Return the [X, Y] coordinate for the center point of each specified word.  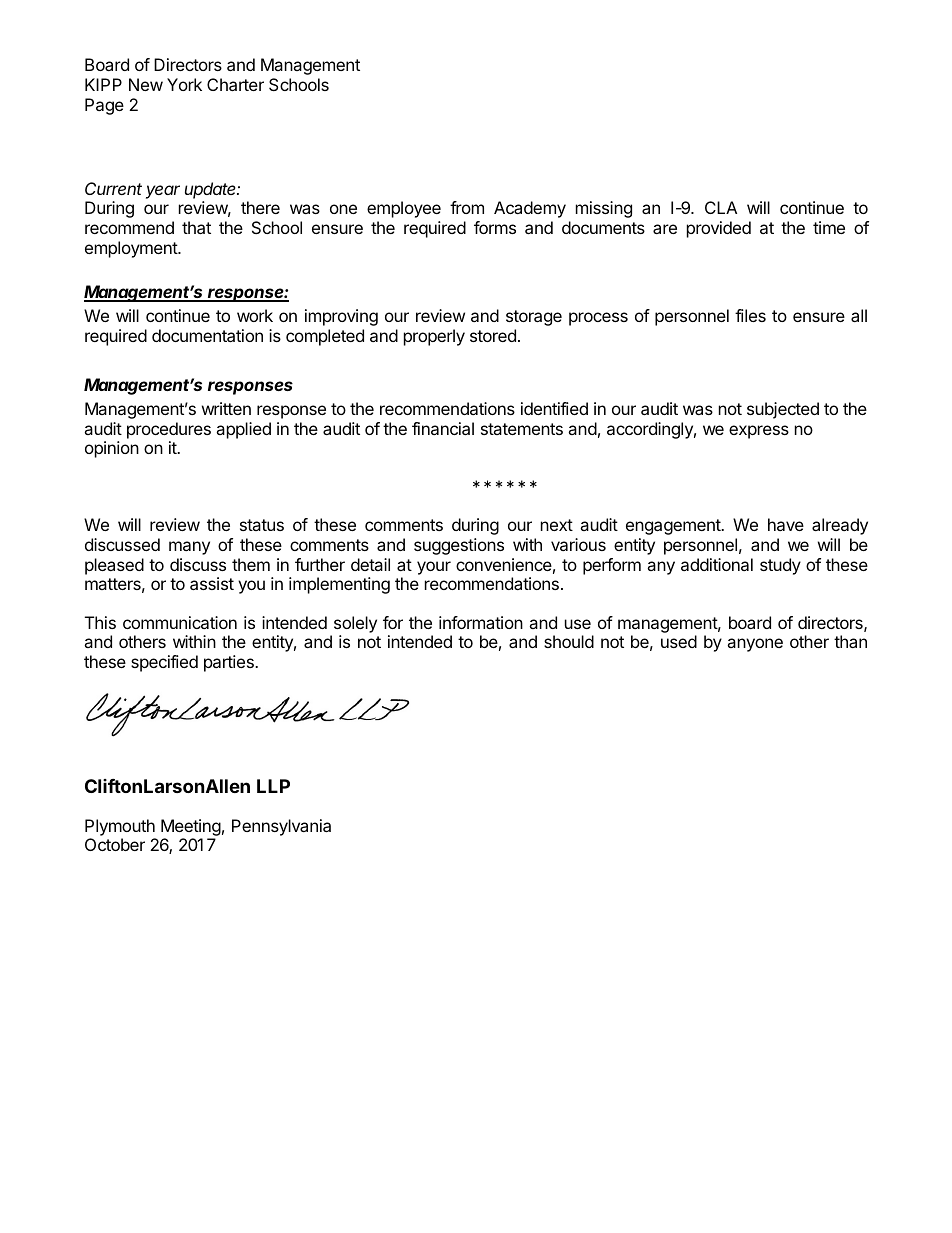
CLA [721, 207]
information [481, 622]
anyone [755, 645]
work [255, 315]
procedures [169, 430]
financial [443, 428]
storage [534, 318]
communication [180, 622]
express [759, 432]
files [750, 315]
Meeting [191, 827]
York [184, 84]
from [467, 207]
